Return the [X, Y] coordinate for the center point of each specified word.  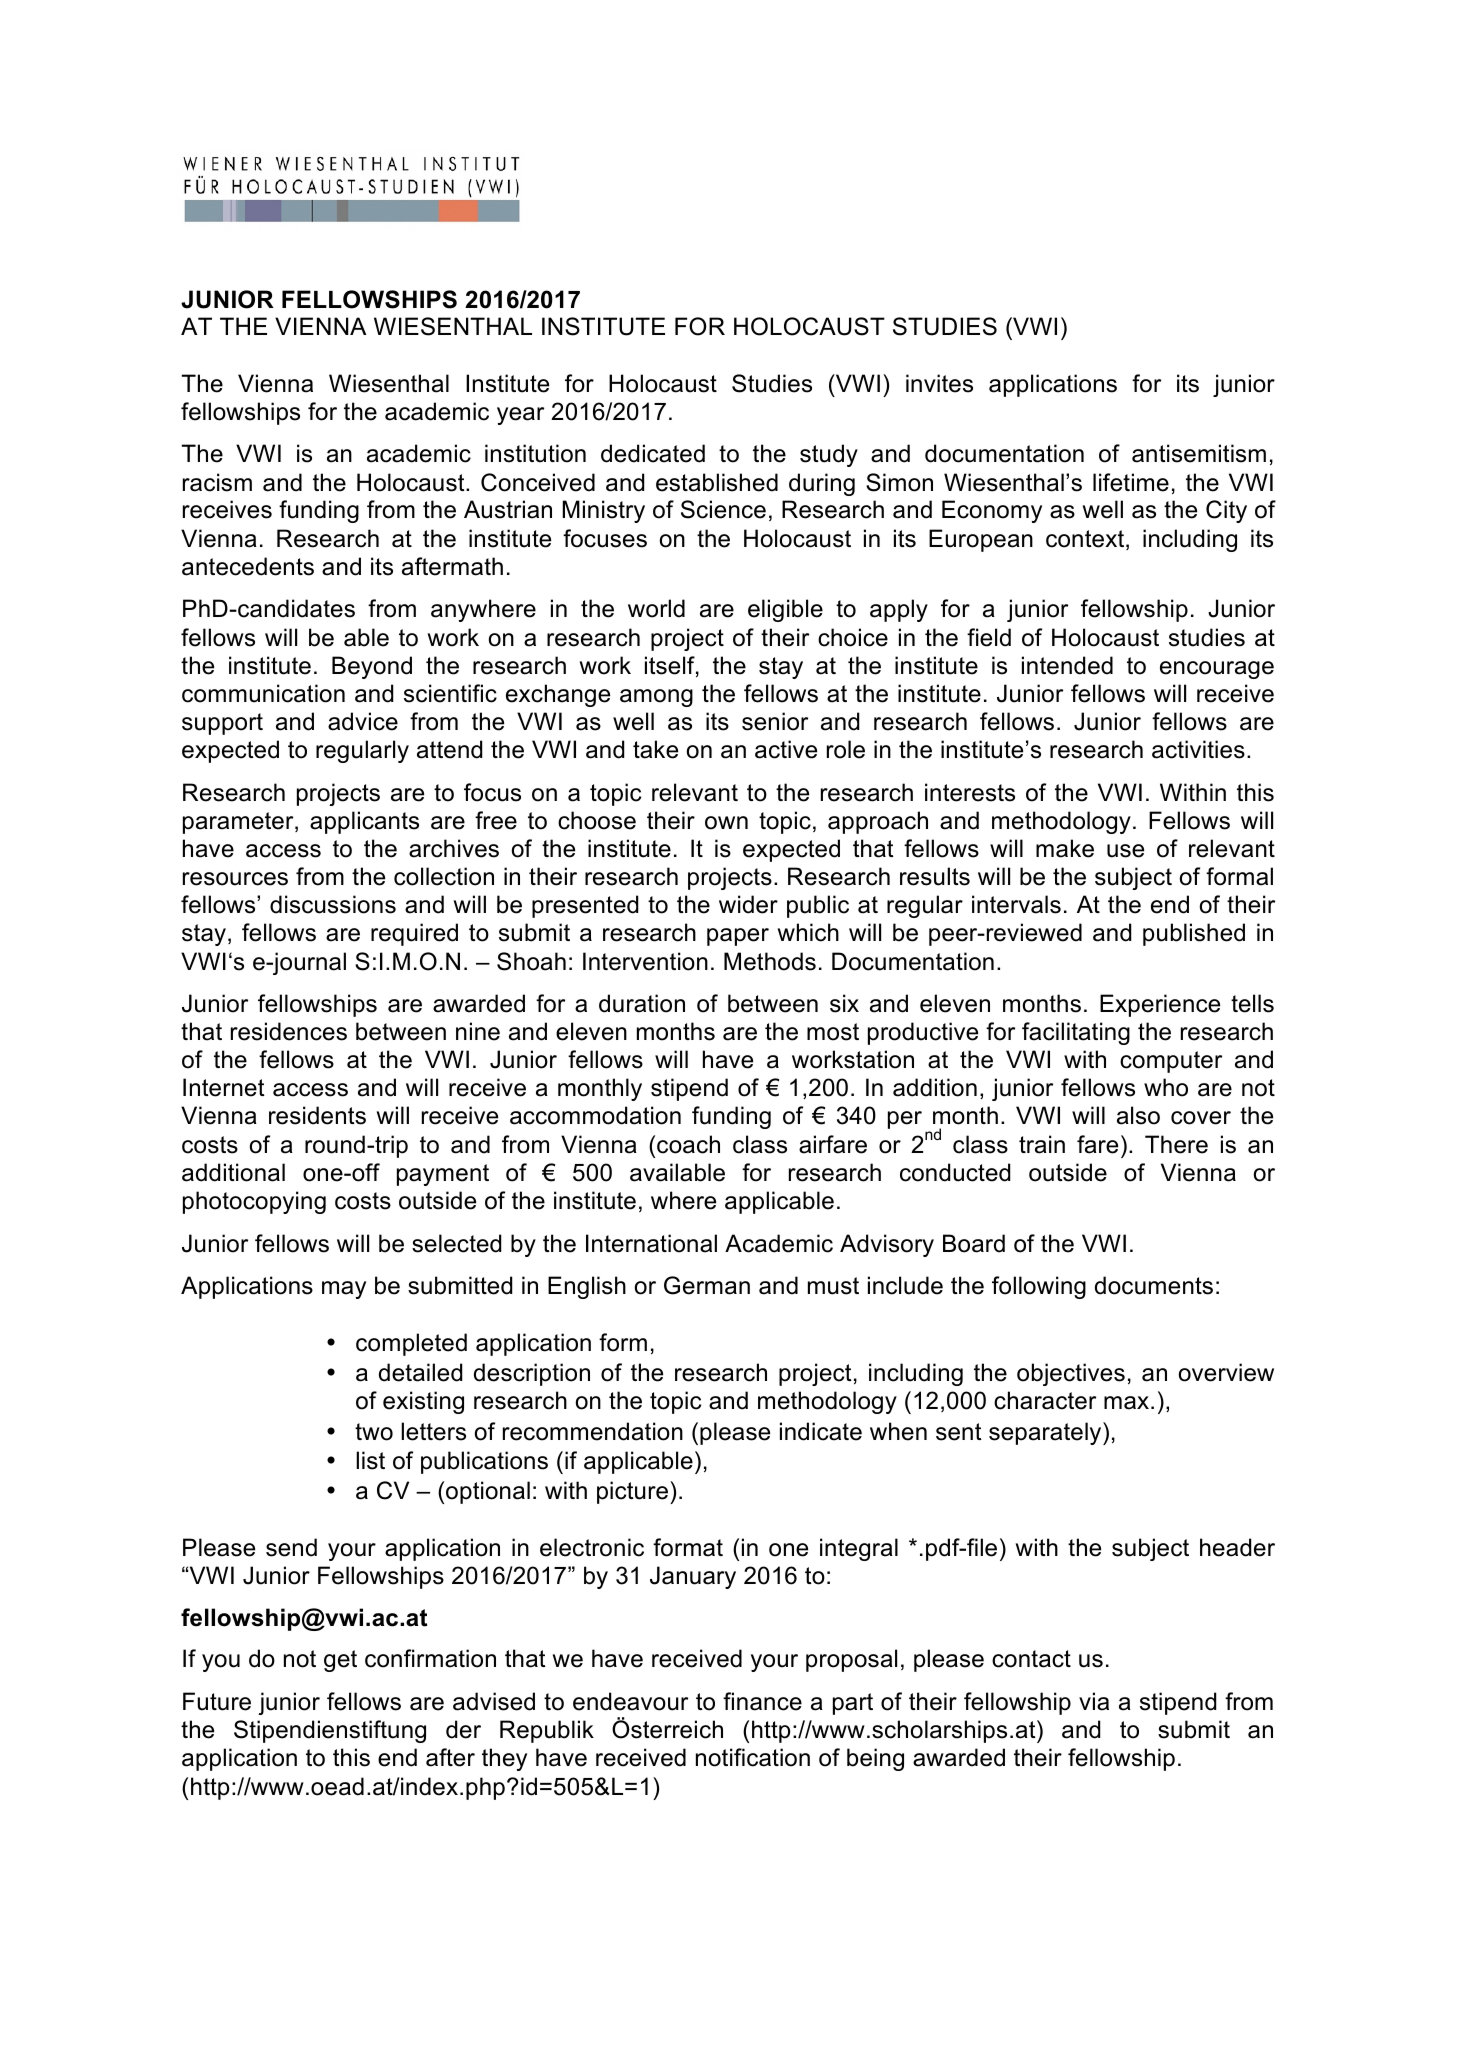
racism [217, 482]
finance [762, 1701]
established [717, 482]
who [1166, 1087]
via [1094, 1701]
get [340, 1661]
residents [317, 1115]
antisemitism [1199, 453]
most [833, 1032]
